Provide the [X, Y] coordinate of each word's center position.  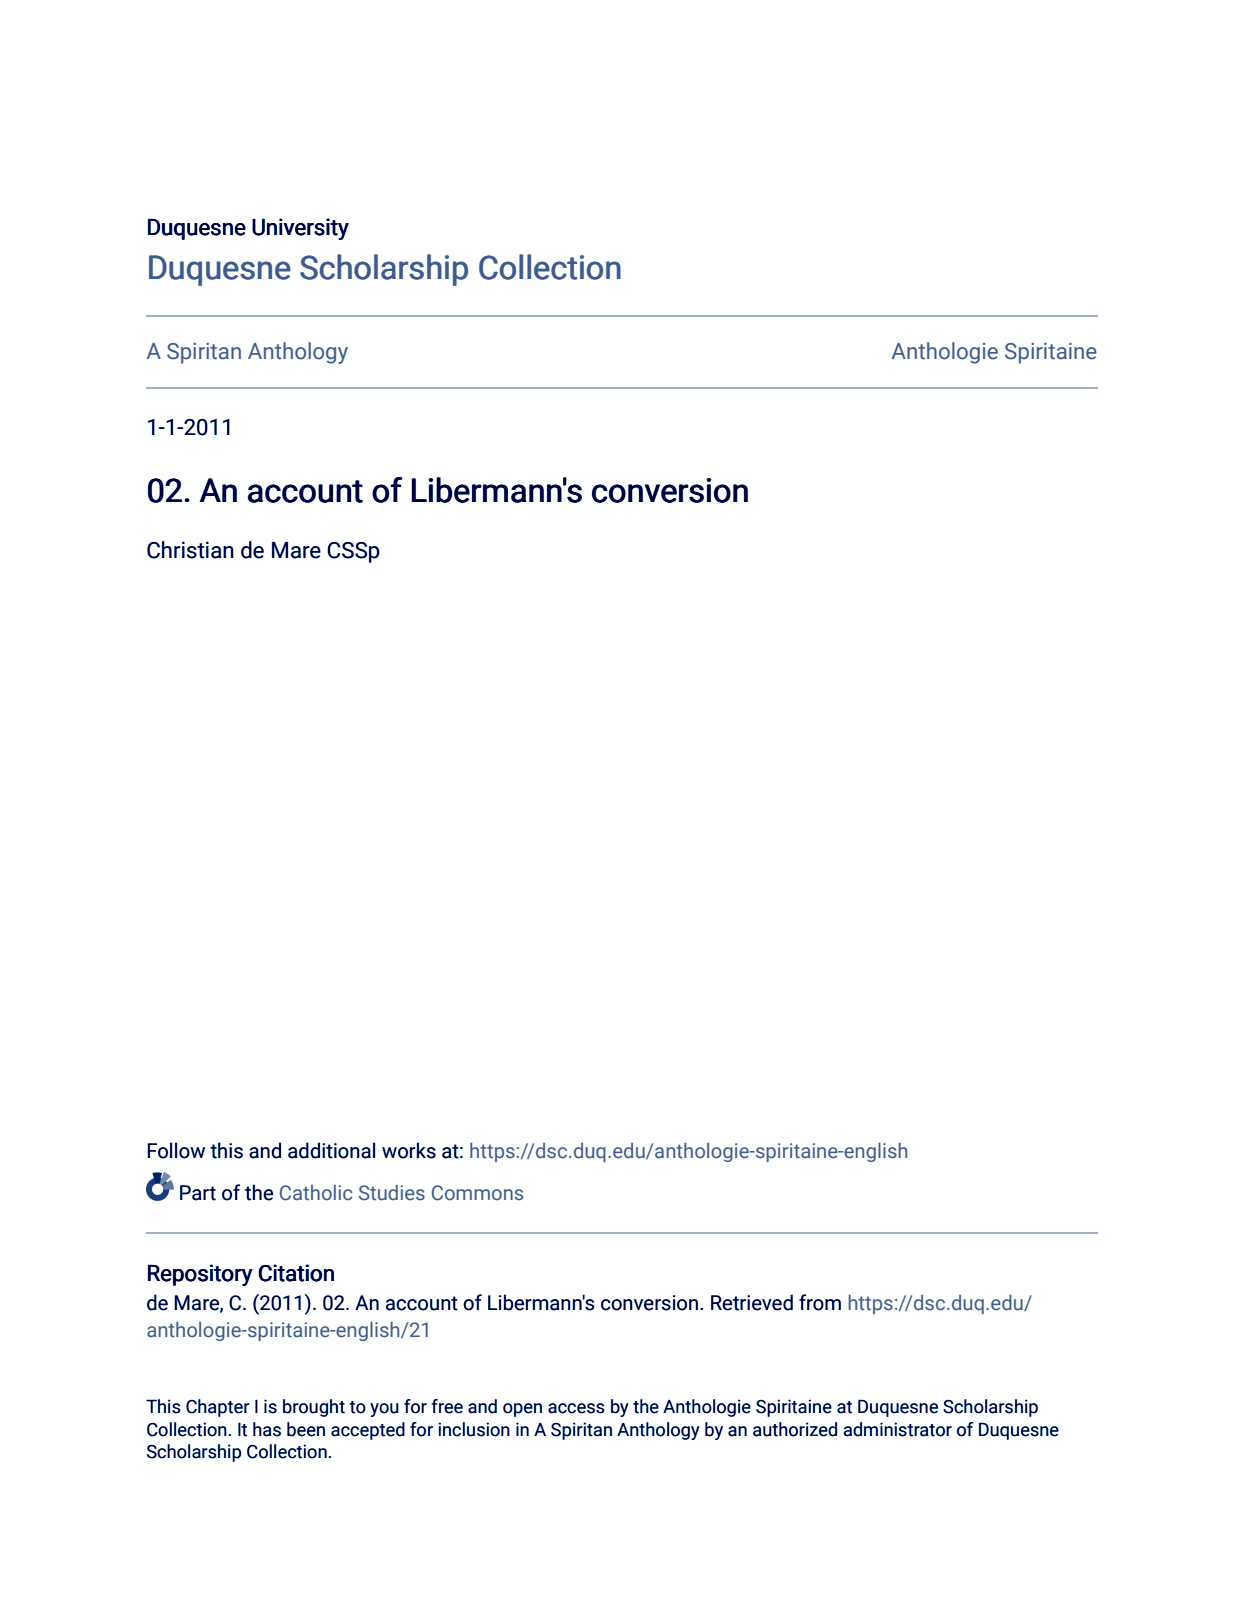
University [300, 229]
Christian [190, 550]
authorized [795, 1429]
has [267, 1429]
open [522, 1410]
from [820, 1302]
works [409, 1150]
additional [331, 1150]
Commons [477, 1193]
